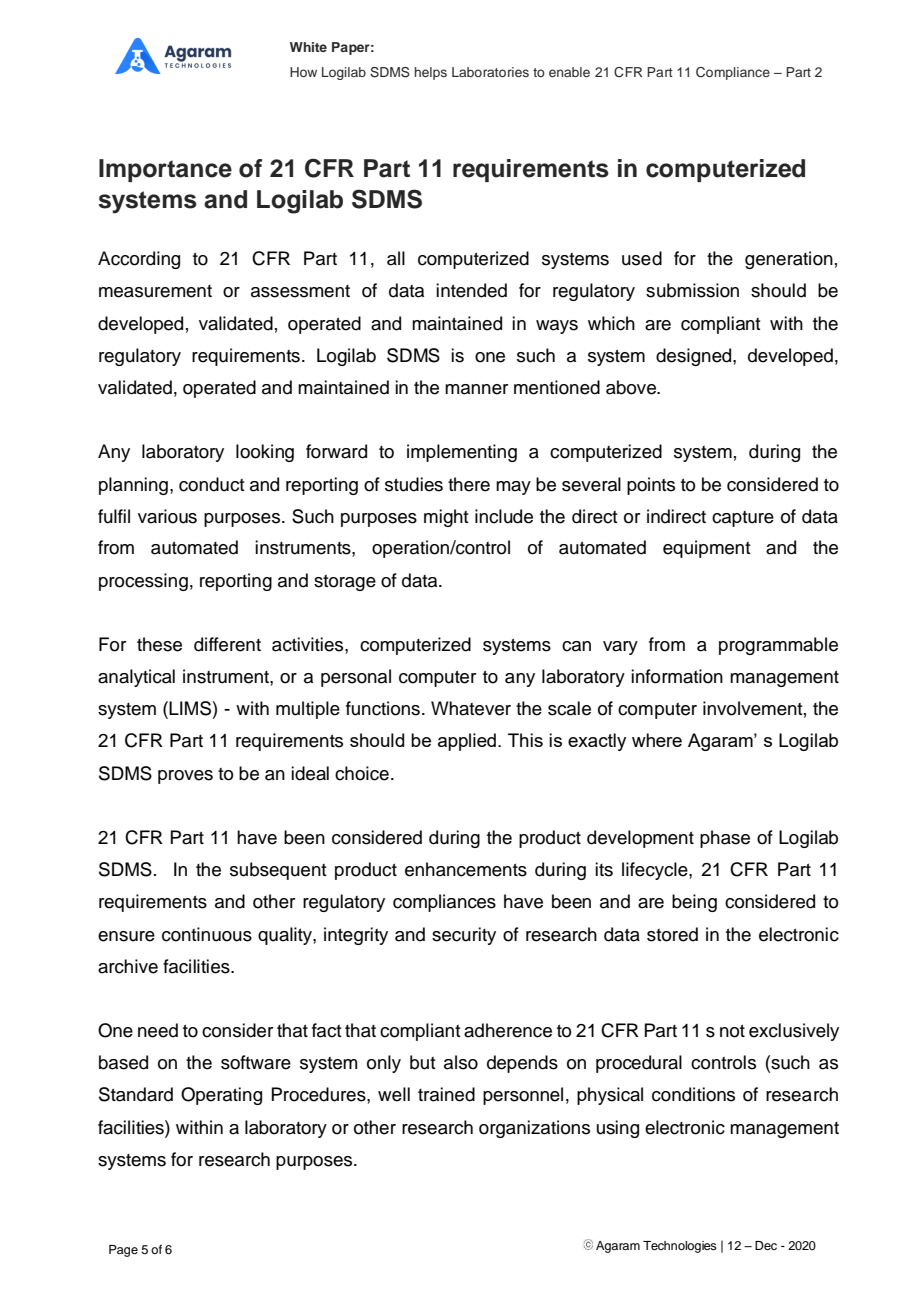  I want to click on Whatever, so click(471, 708).
